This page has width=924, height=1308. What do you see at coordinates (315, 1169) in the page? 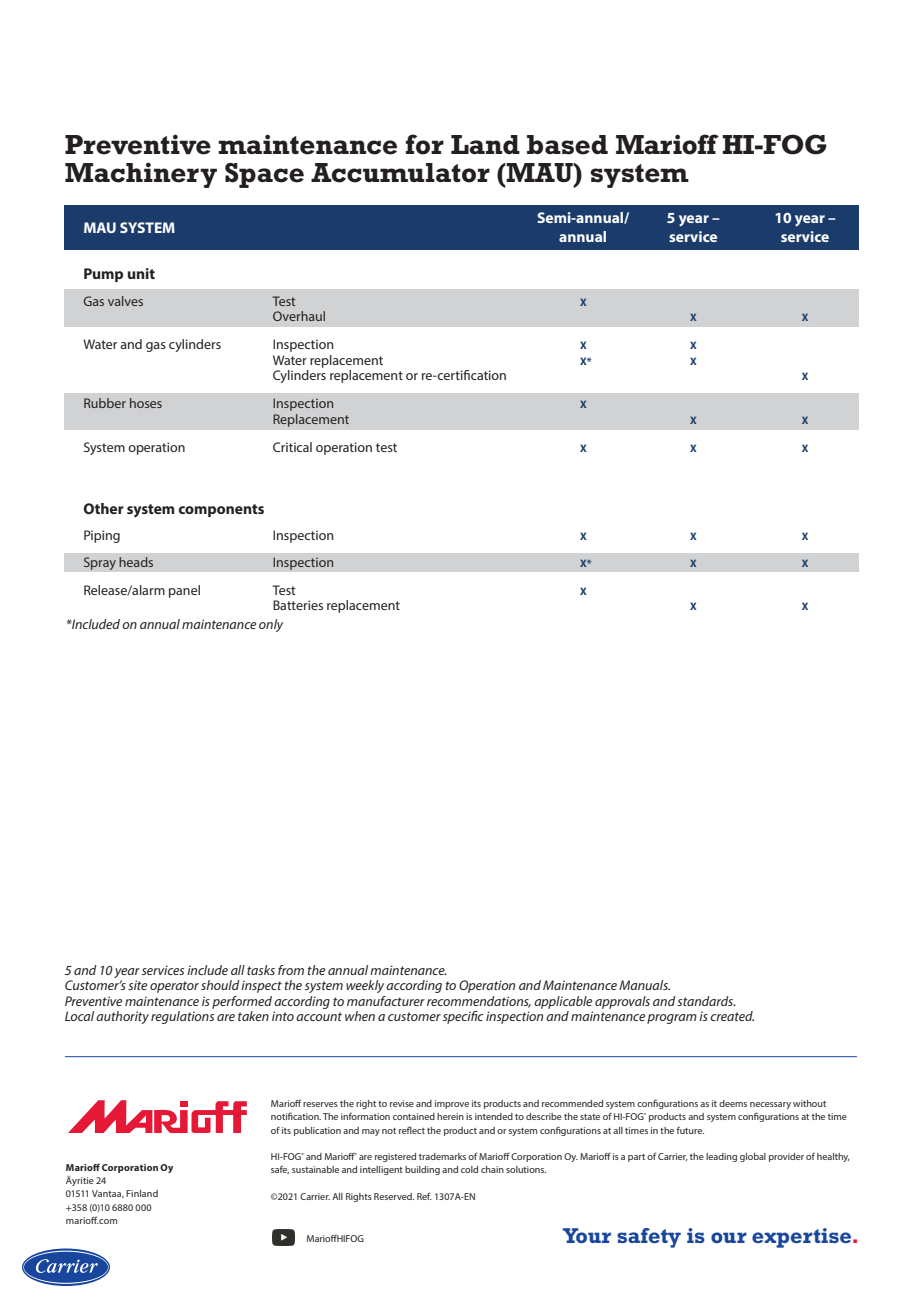
I see `sustainable` at bounding box center [315, 1169].
